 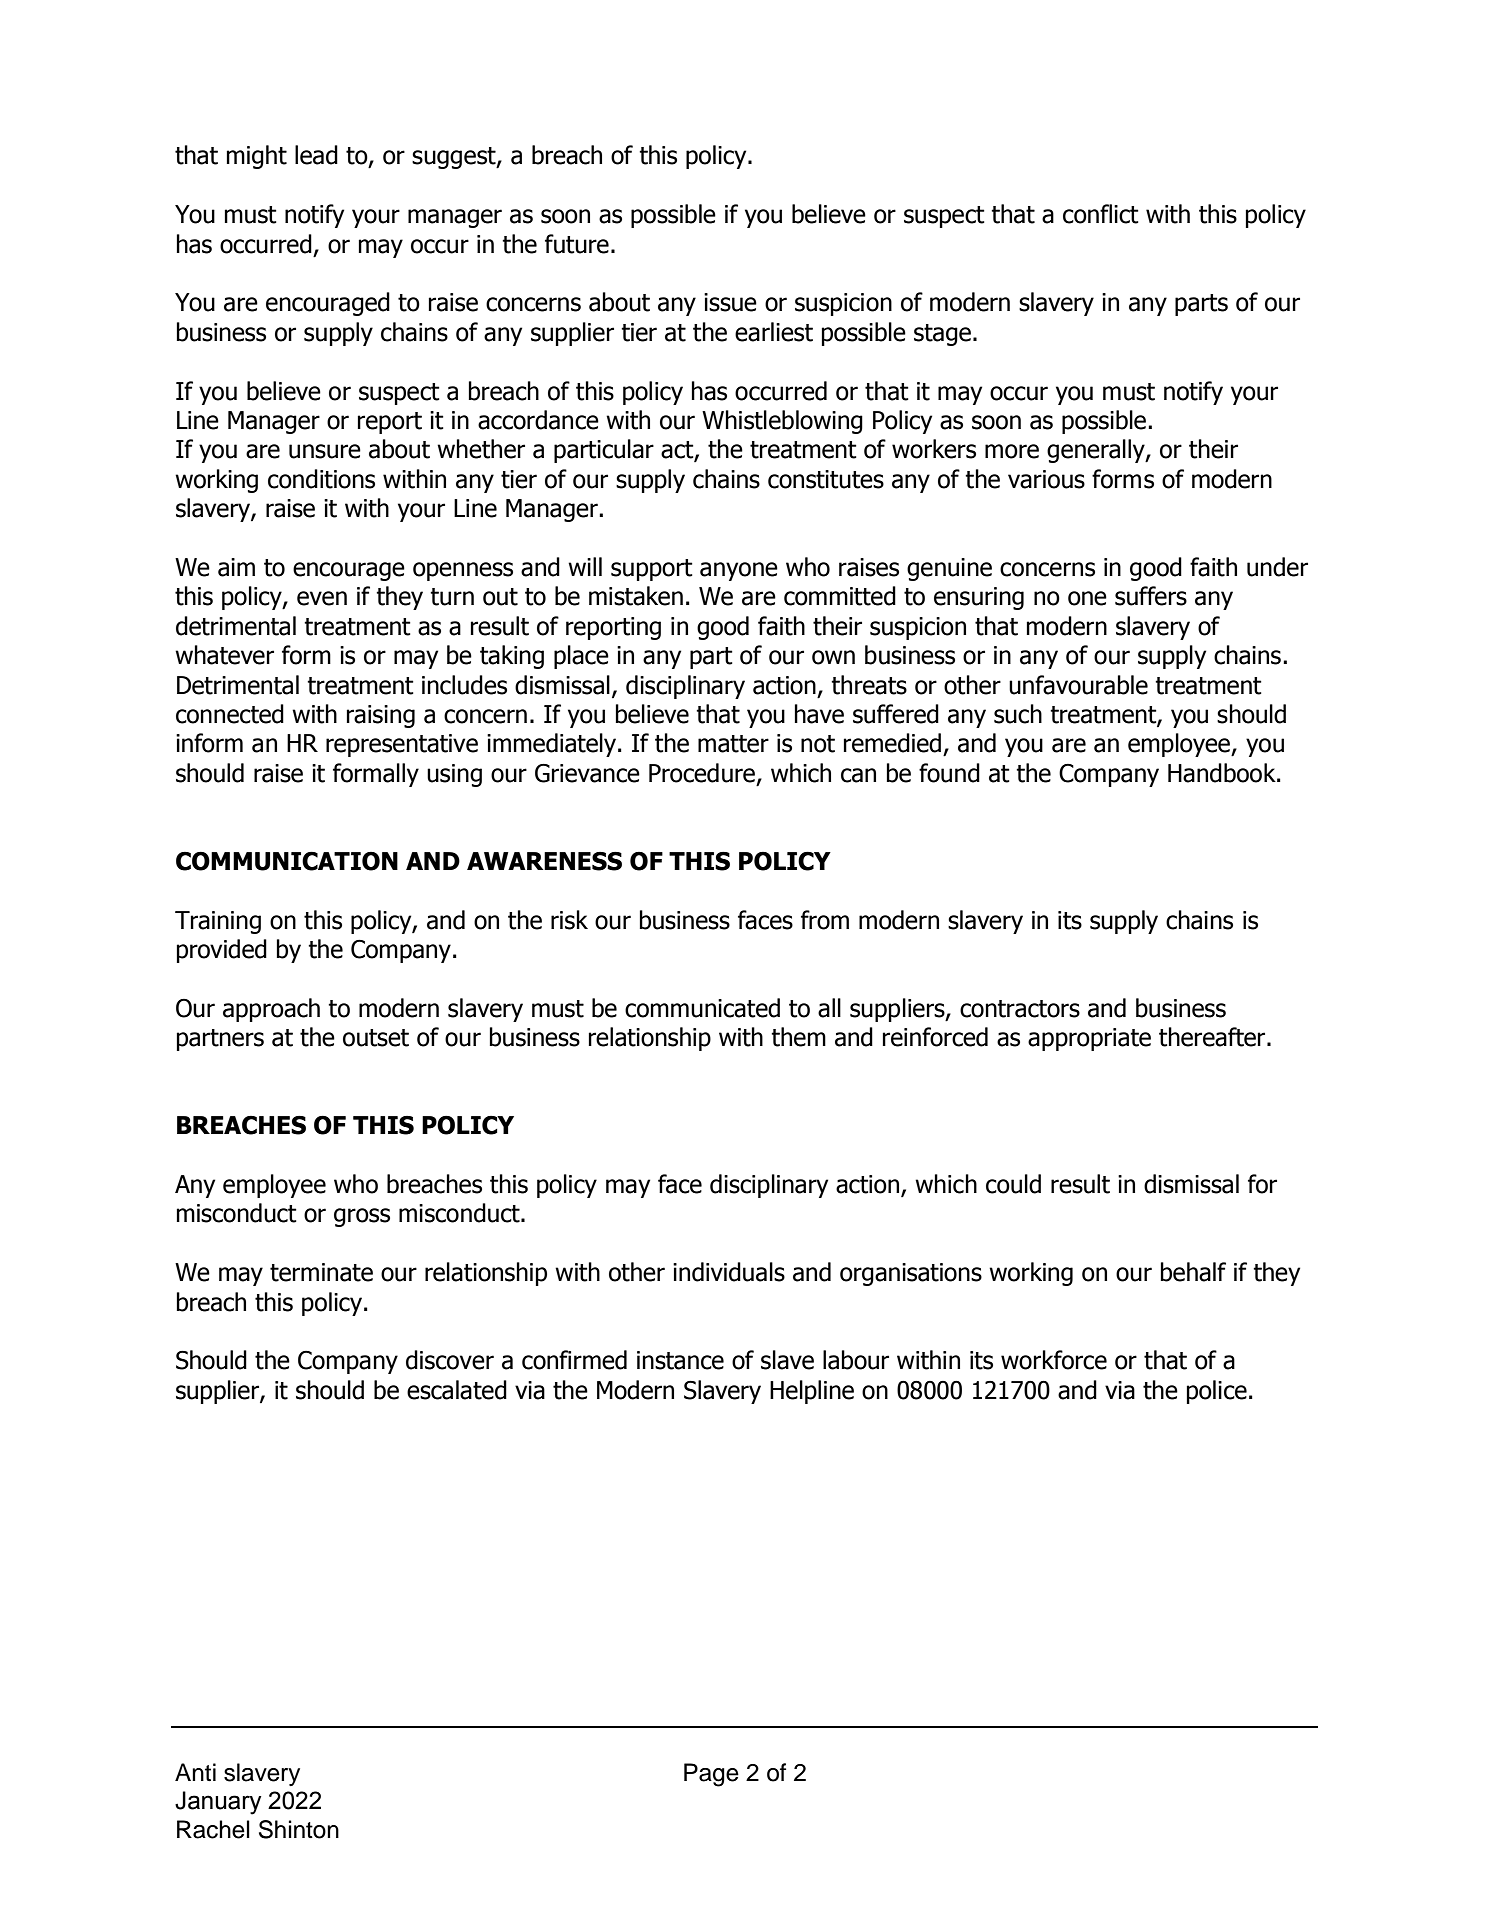 I want to click on terminate, so click(x=321, y=1272).
